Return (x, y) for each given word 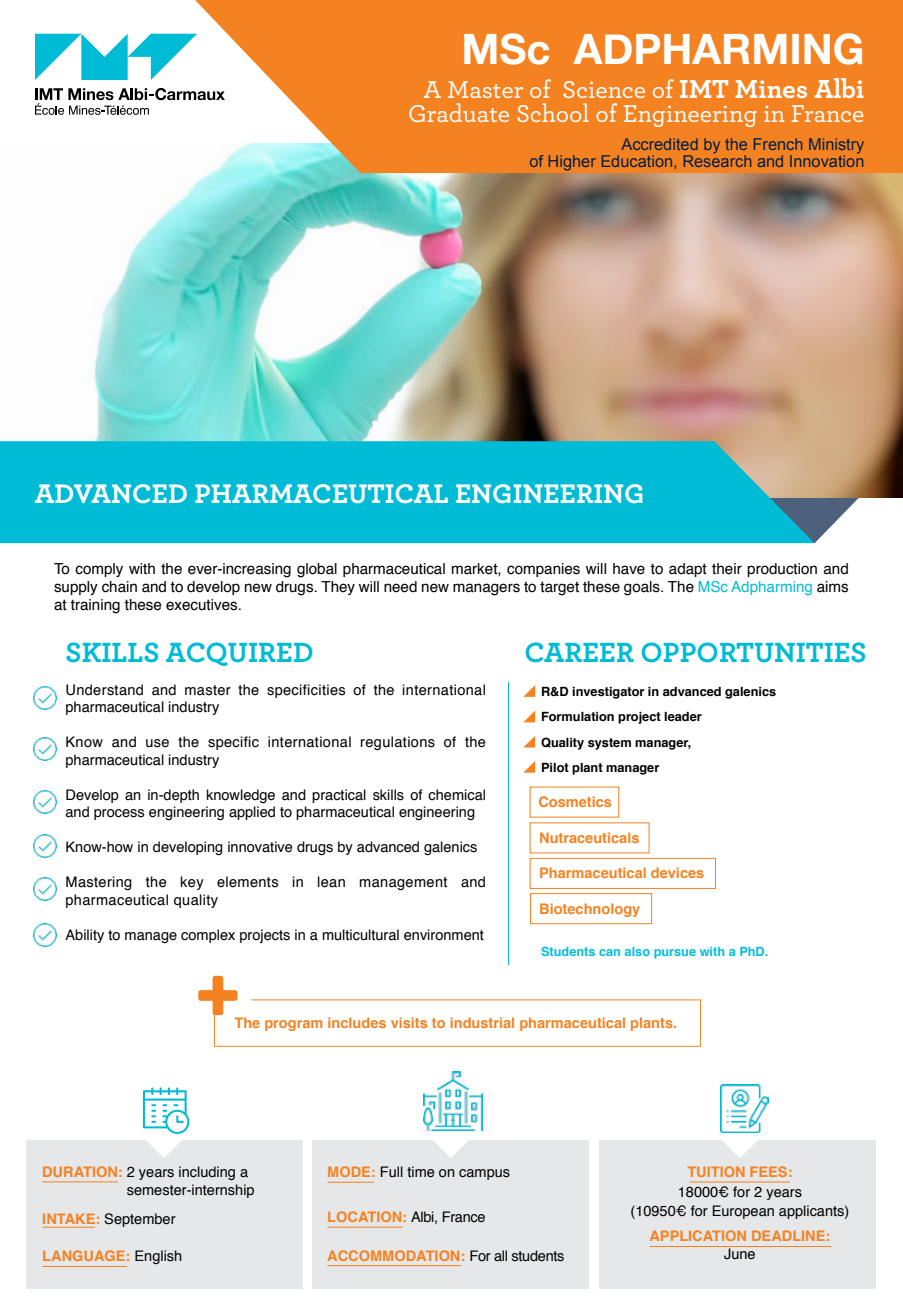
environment (444, 935)
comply (99, 570)
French (778, 144)
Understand (104, 690)
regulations (398, 743)
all (500, 1255)
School (553, 112)
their (727, 569)
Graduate (459, 112)
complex (208, 936)
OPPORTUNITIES (753, 652)
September (140, 1220)
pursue (675, 954)
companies (543, 570)
